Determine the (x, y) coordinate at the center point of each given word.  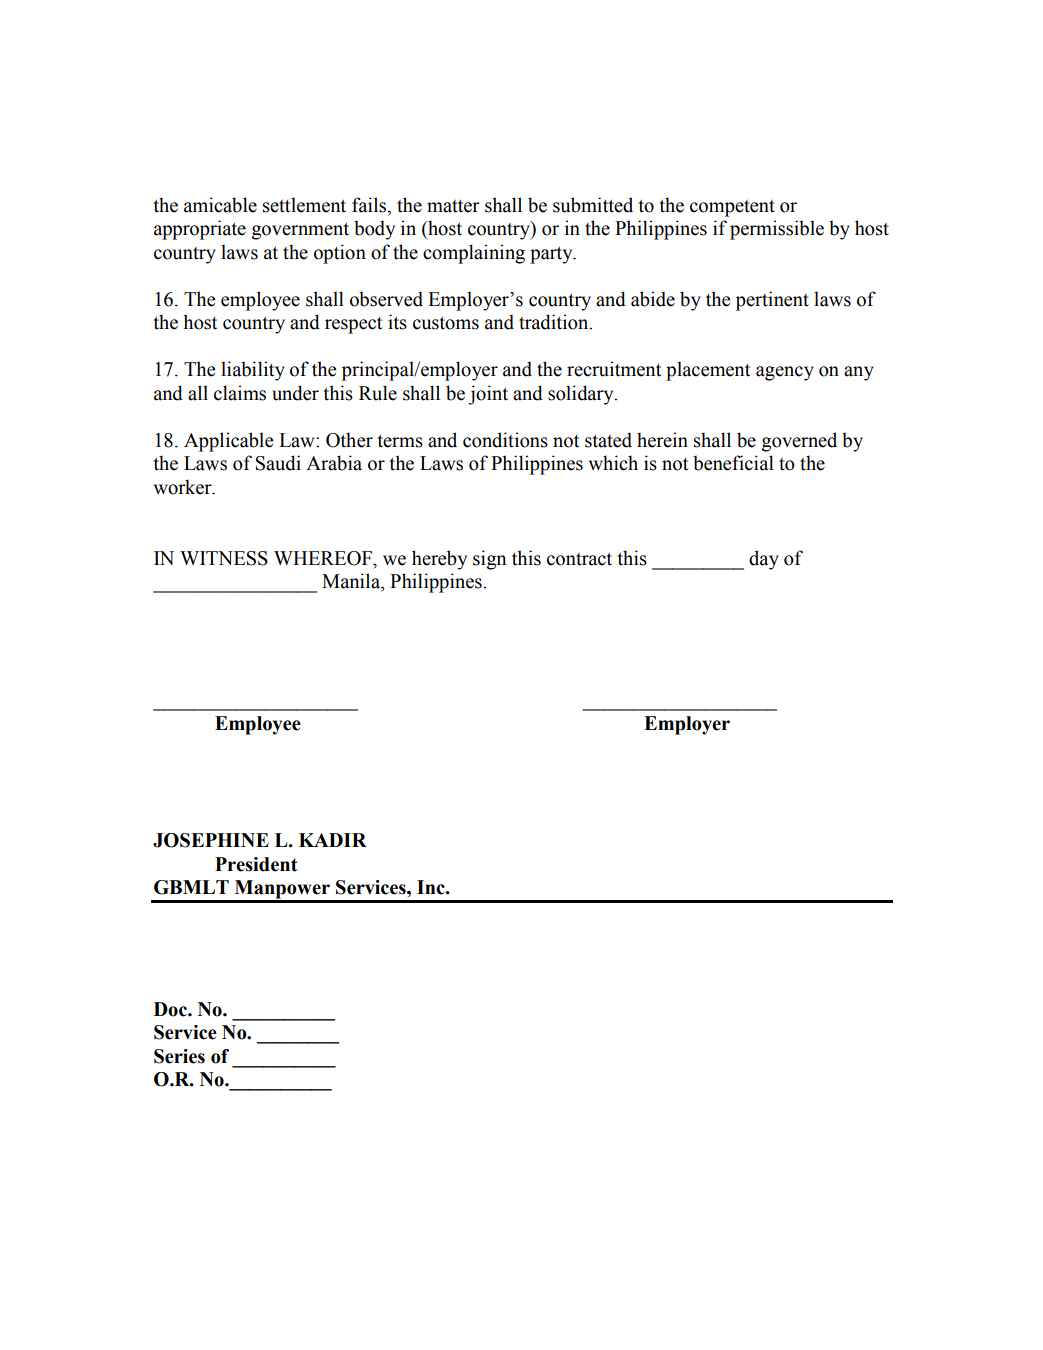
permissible (777, 230)
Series (179, 1056)
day (764, 560)
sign (489, 560)
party (552, 255)
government (300, 231)
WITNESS (224, 558)
